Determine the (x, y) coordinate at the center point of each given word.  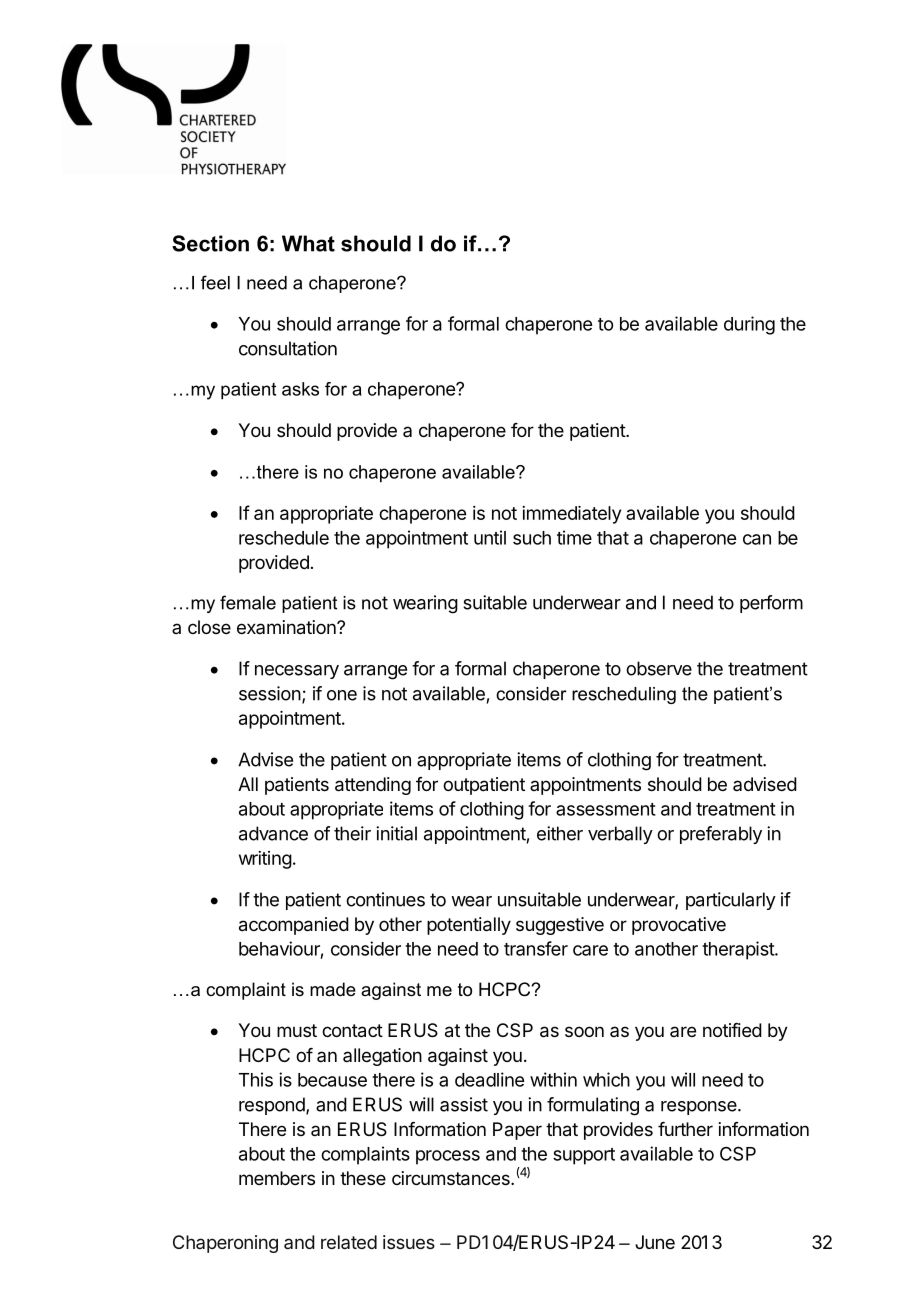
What (308, 243)
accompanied (294, 926)
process (448, 1157)
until (490, 537)
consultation (288, 348)
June (655, 1242)
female (248, 602)
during (749, 325)
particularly (731, 901)
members (277, 1178)
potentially (469, 926)
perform (771, 604)
